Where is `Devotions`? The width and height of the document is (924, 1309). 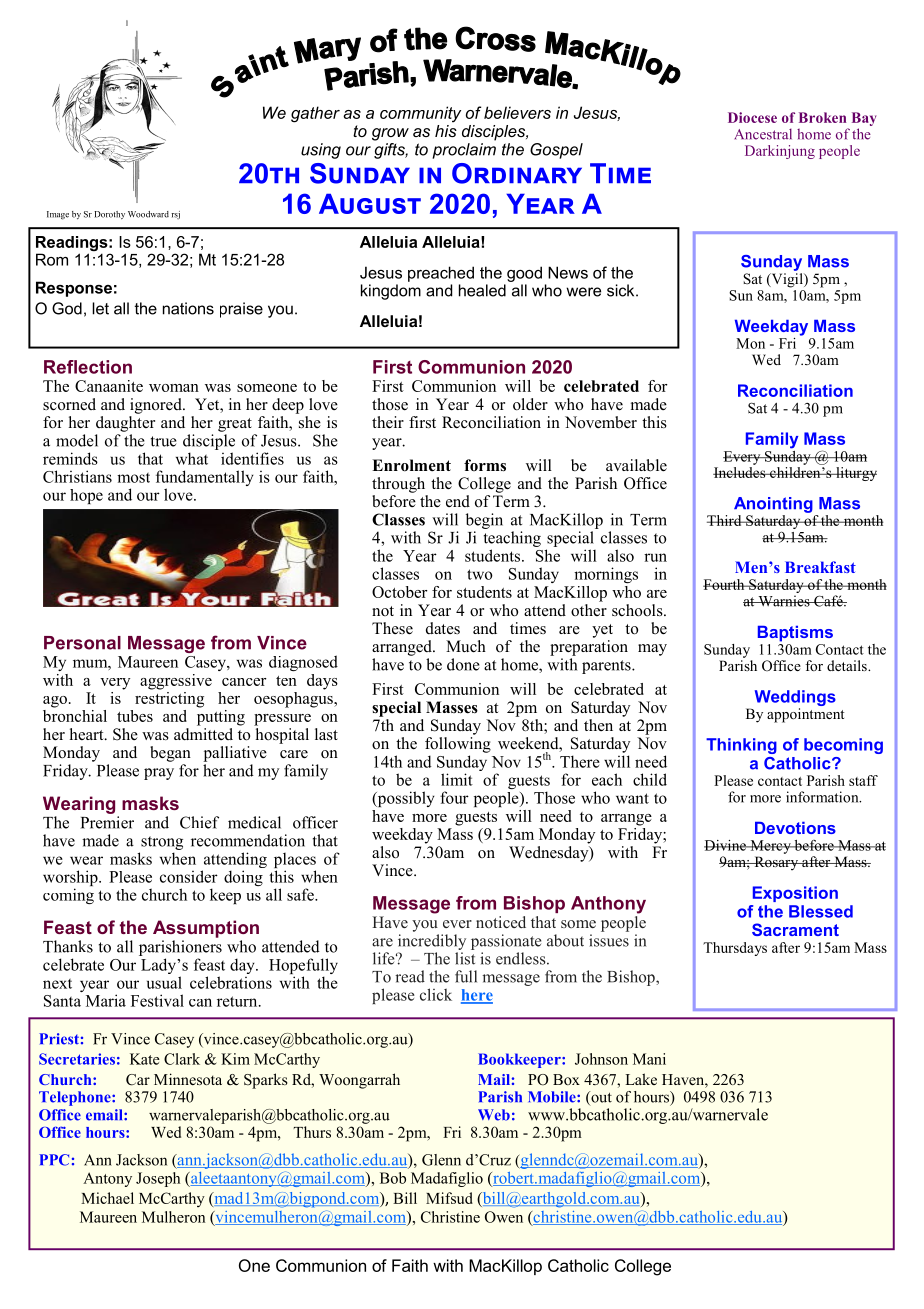 Devotions is located at coordinates (795, 828).
